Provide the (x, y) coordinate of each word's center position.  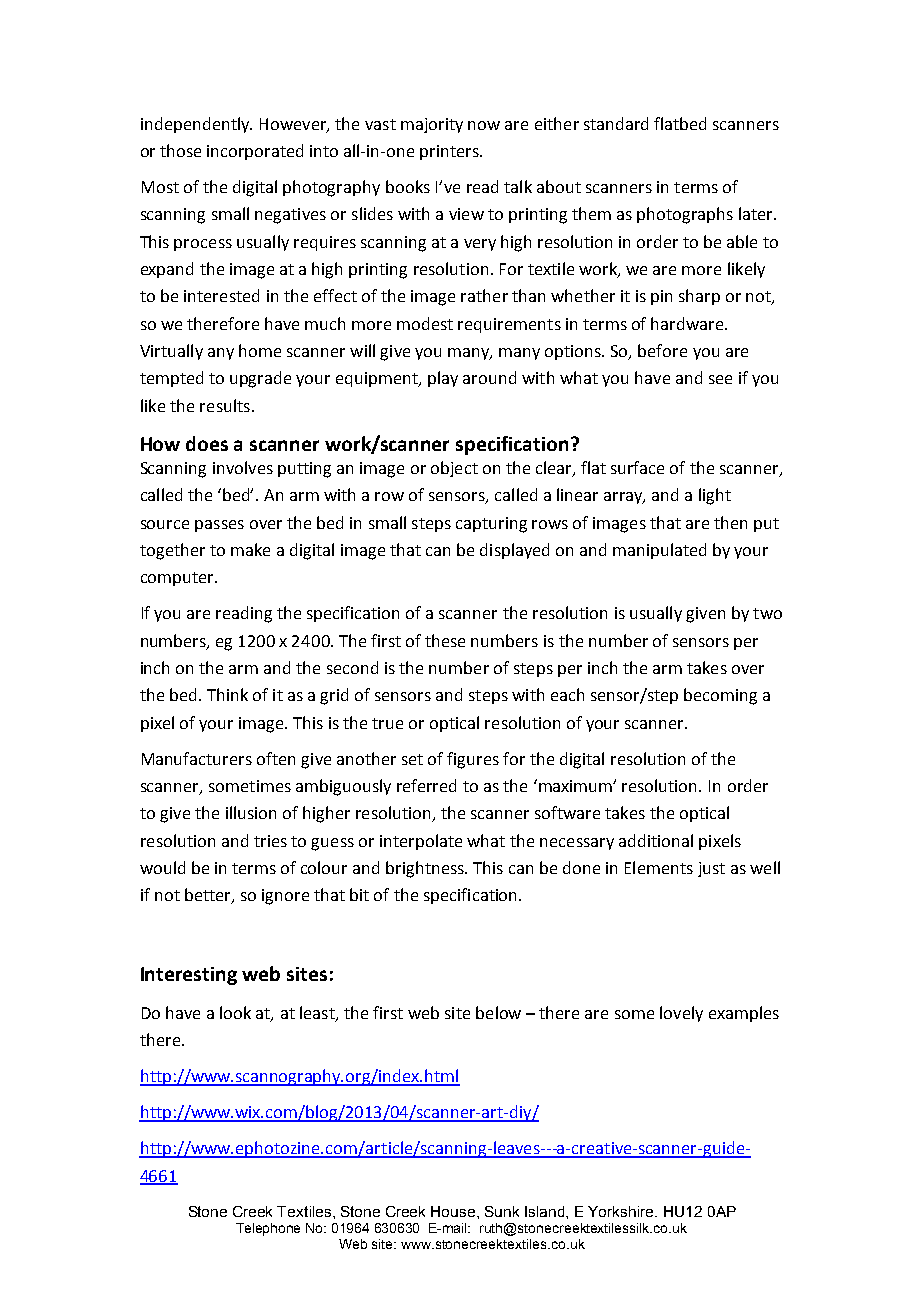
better (209, 896)
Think (227, 694)
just (711, 869)
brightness (426, 869)
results (225, 405)
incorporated (255, 152)
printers (450, 152)
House (454, 1211)
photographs (685, 215)
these (445, 640)
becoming (720, 696)
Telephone (268, 1229)
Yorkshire (622, 1211)
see (720, 379)
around (489, 377)
